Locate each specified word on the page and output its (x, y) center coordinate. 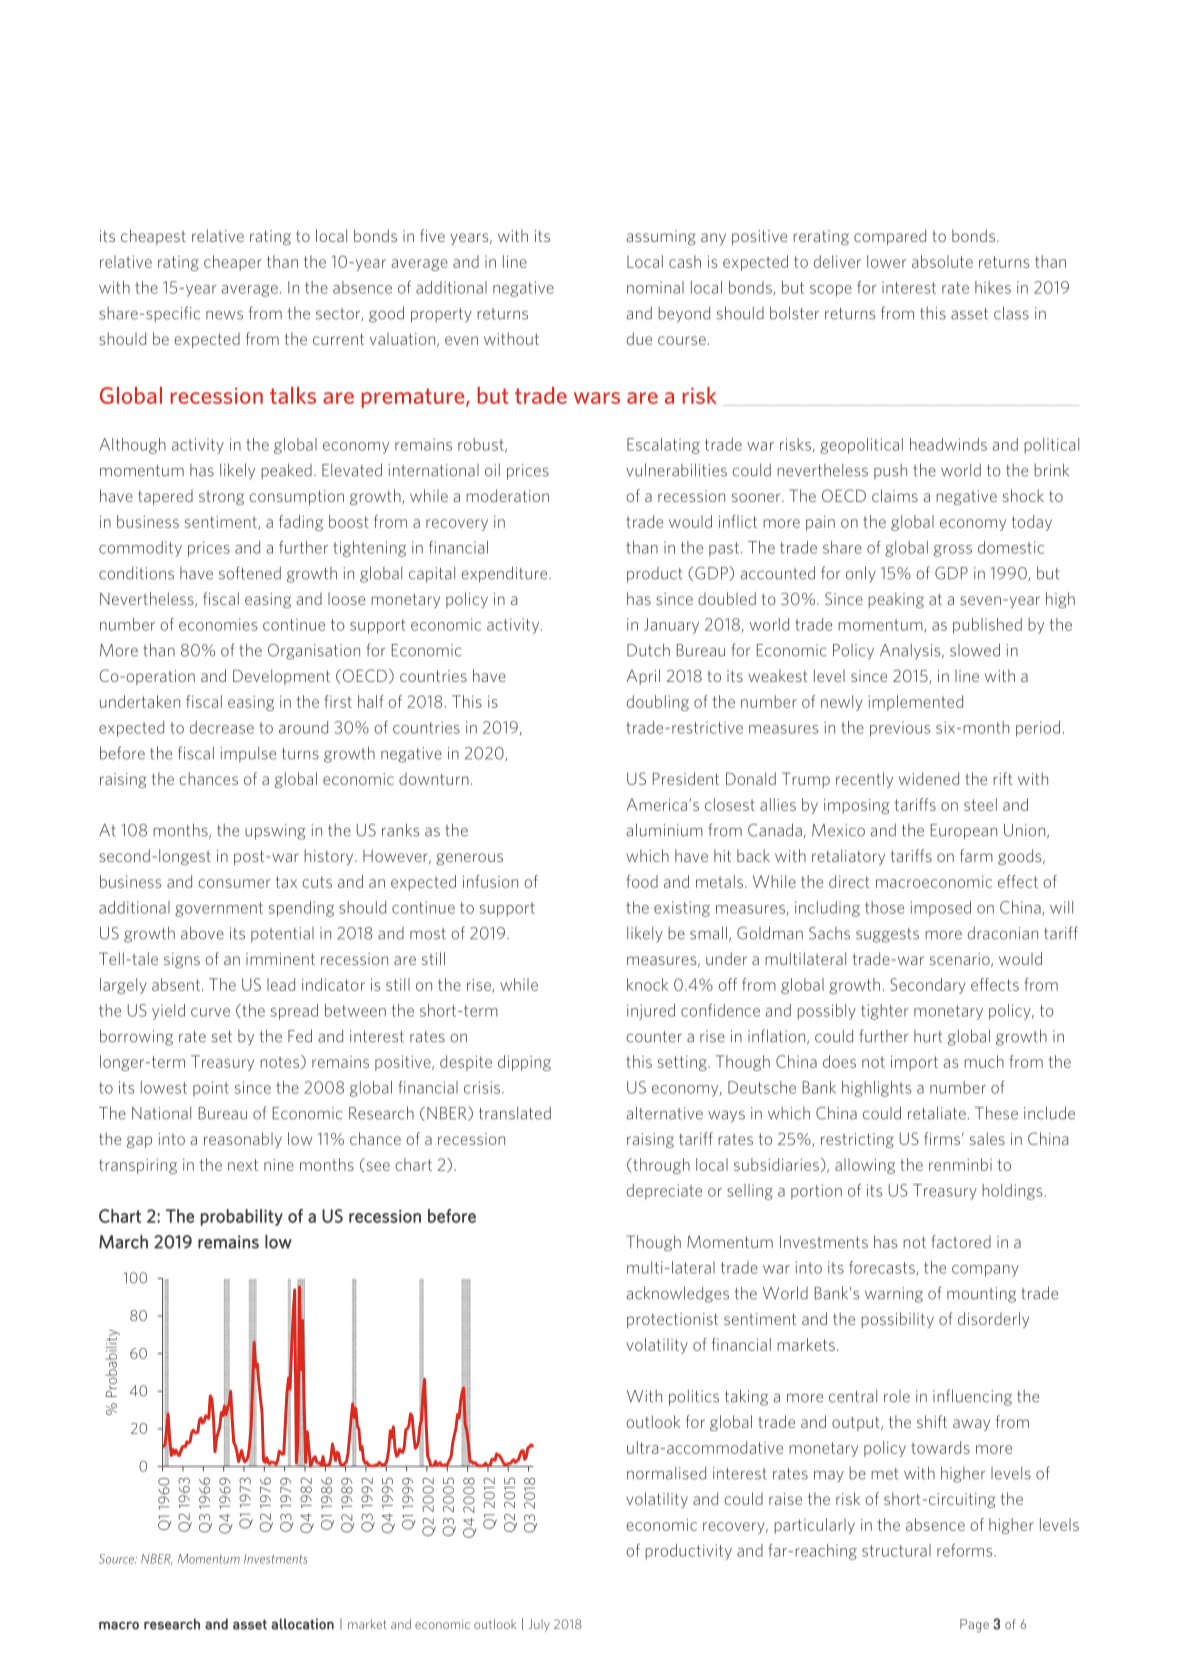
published (987, 626)
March (123, 1241)
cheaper (233, 263)
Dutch (648, 650)
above (202, 933)
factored (961, 1241)
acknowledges (677, 1294)
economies (218, 624)
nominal (655, 287)
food (642, 881)
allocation (302, 1624)
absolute (942, 261)
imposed (941, 909)
